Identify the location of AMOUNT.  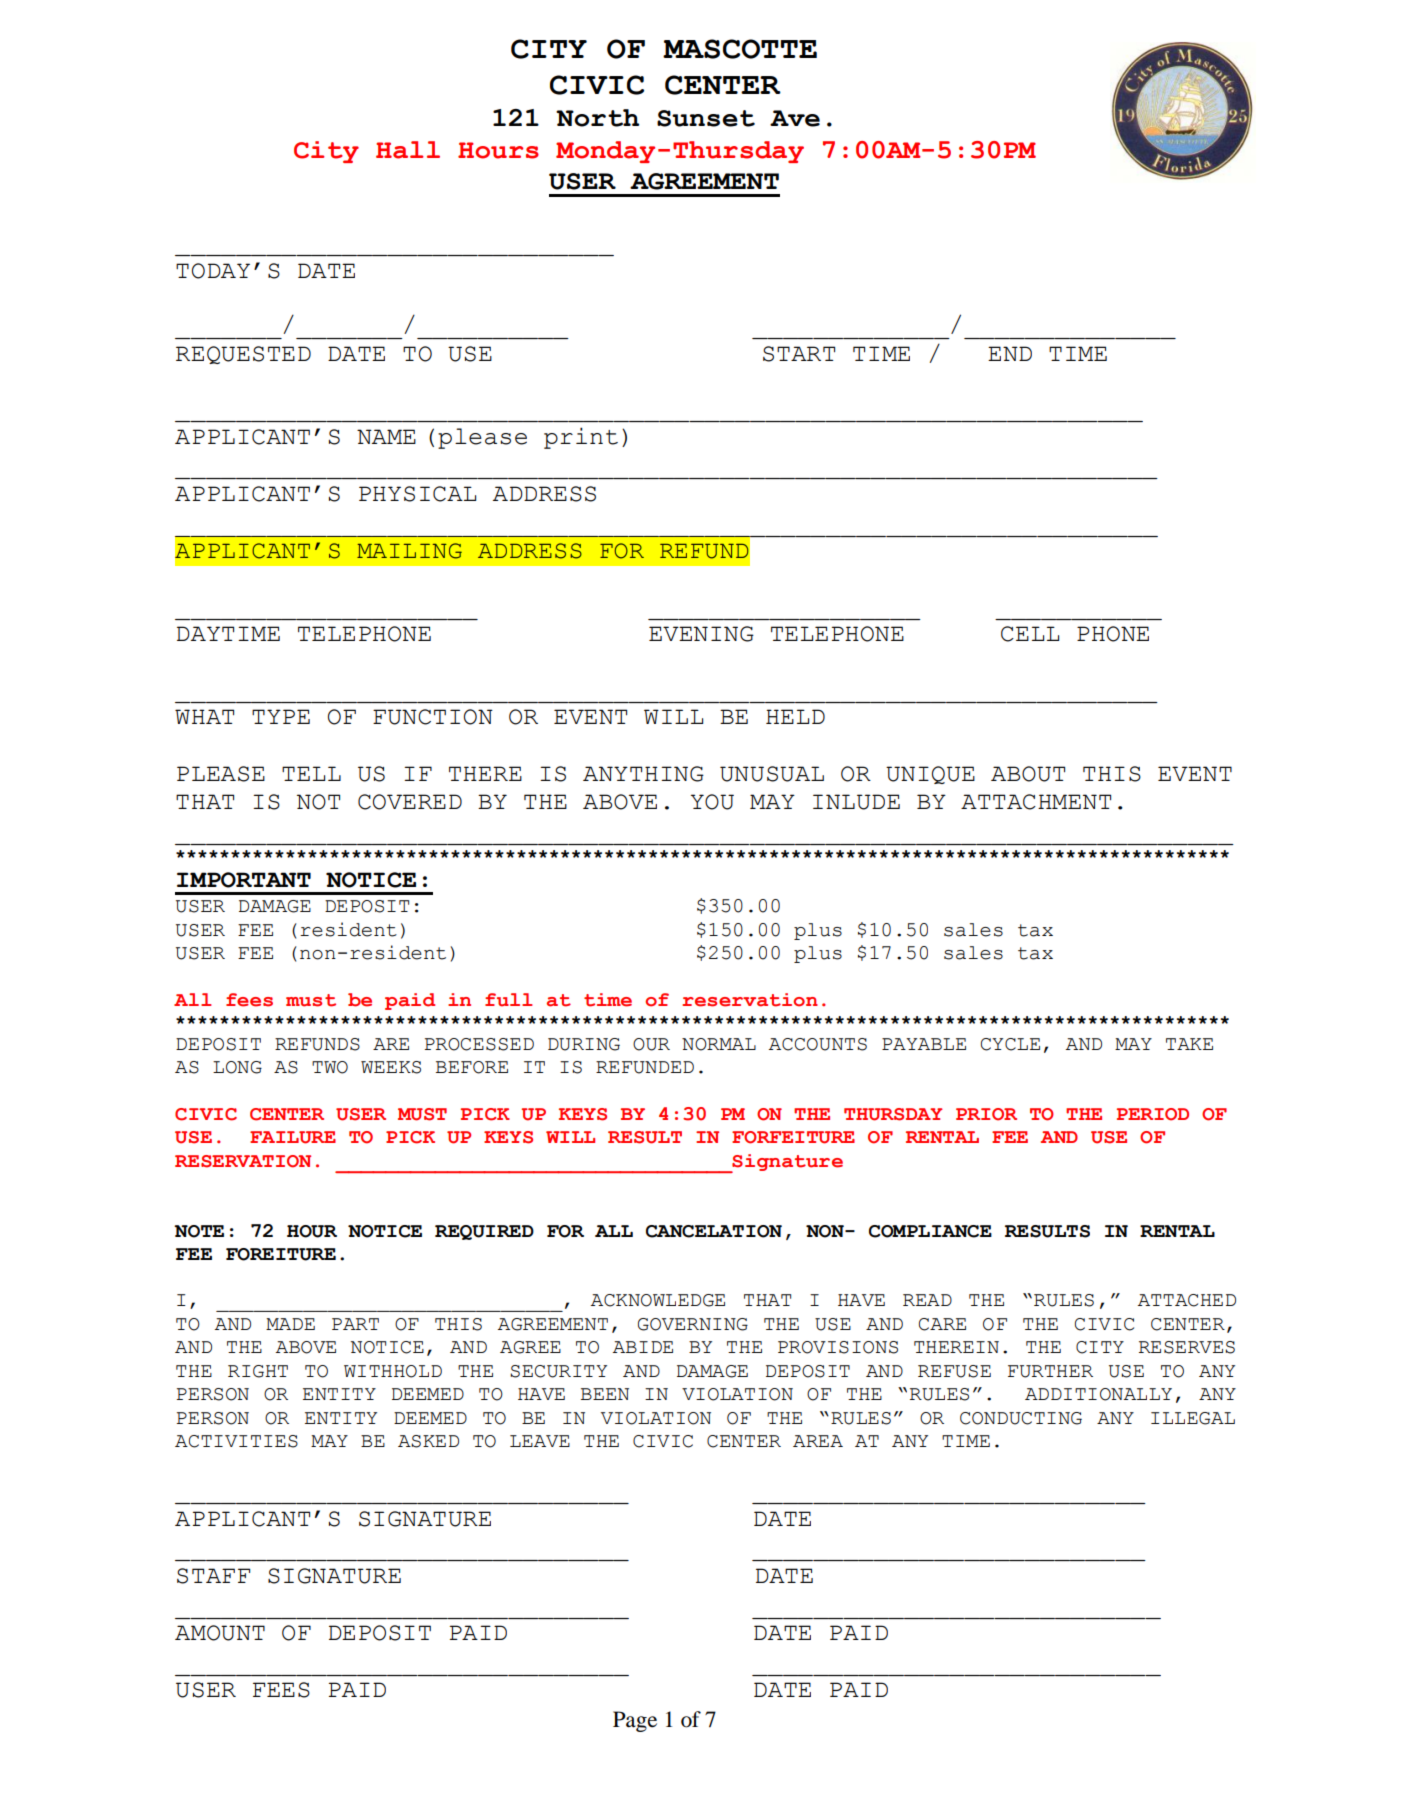
(220, 1633).
